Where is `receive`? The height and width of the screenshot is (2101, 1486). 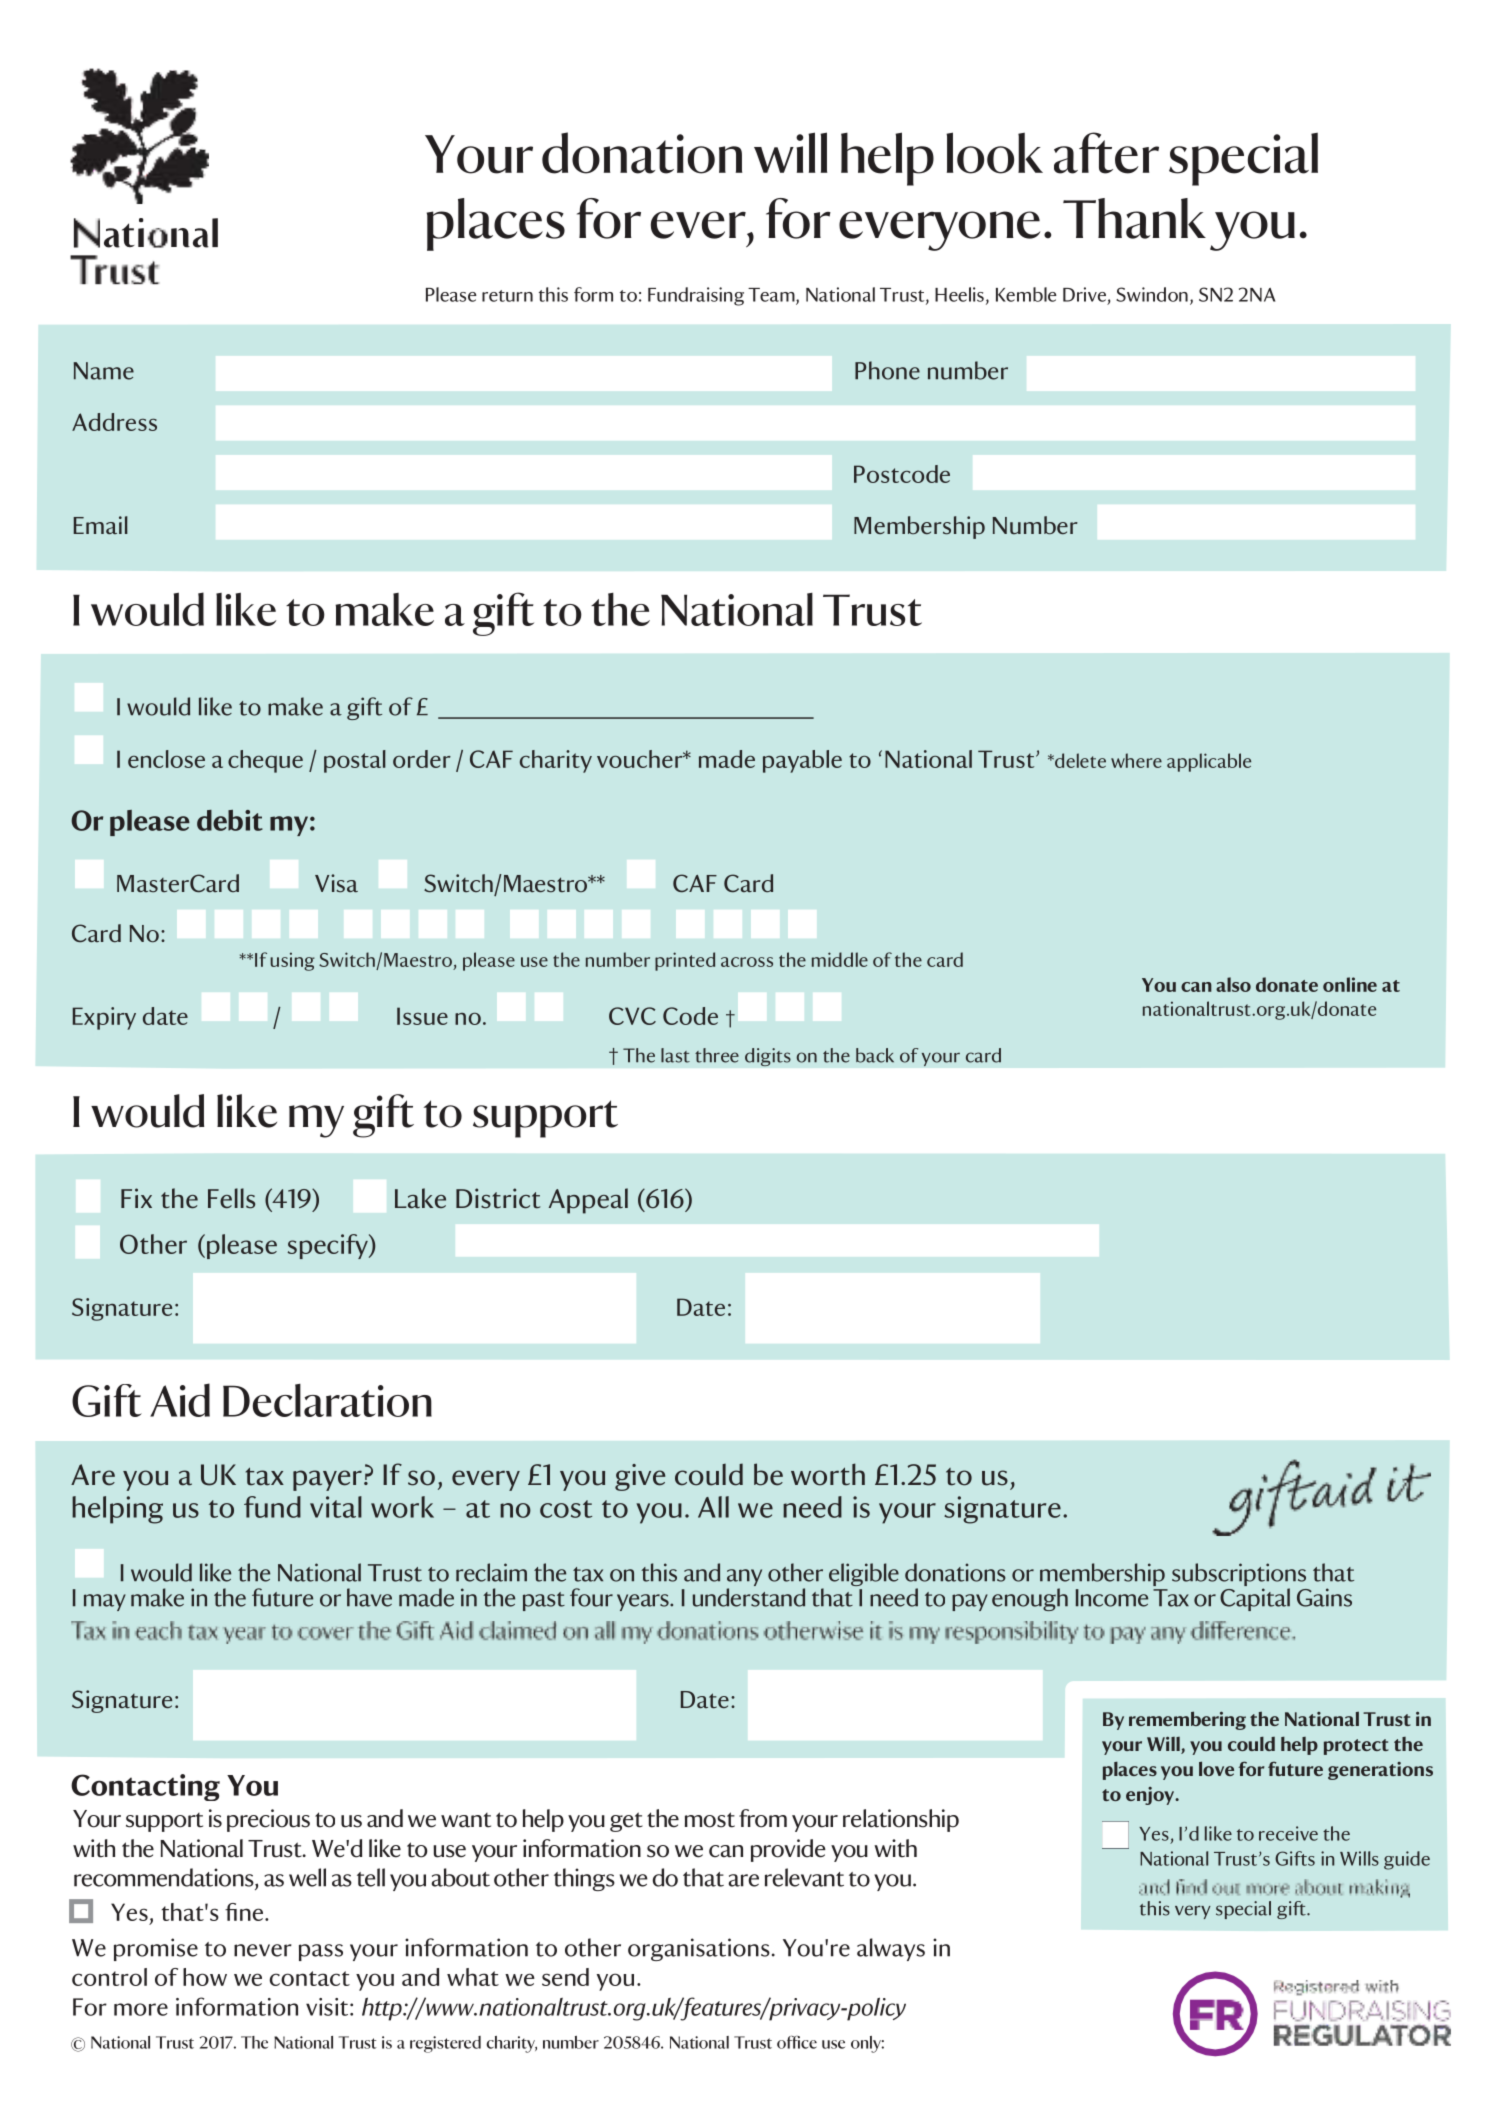 receive is located at coordinates (1288, 1833).
